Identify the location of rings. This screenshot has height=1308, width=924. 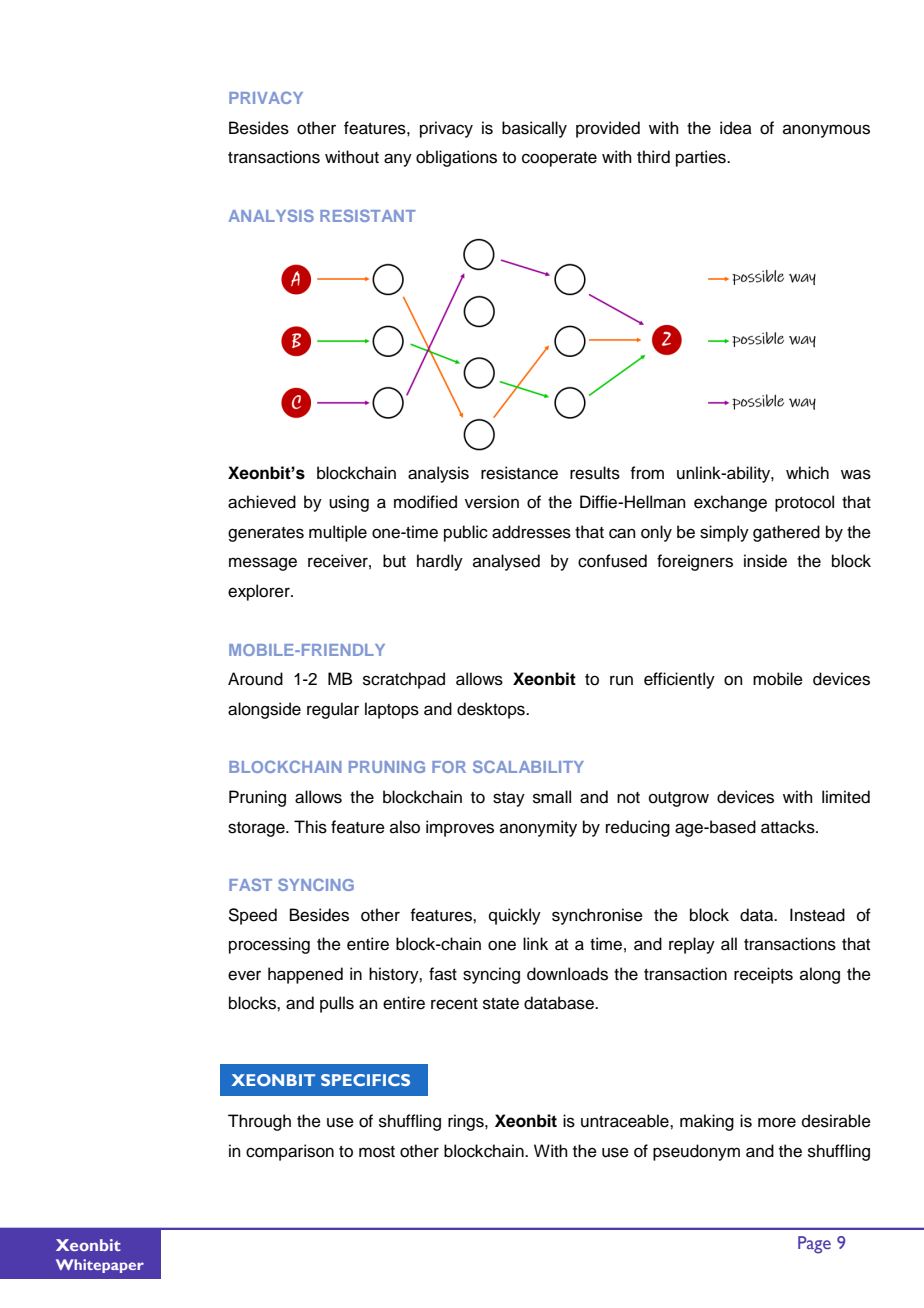
(467, 1122).
